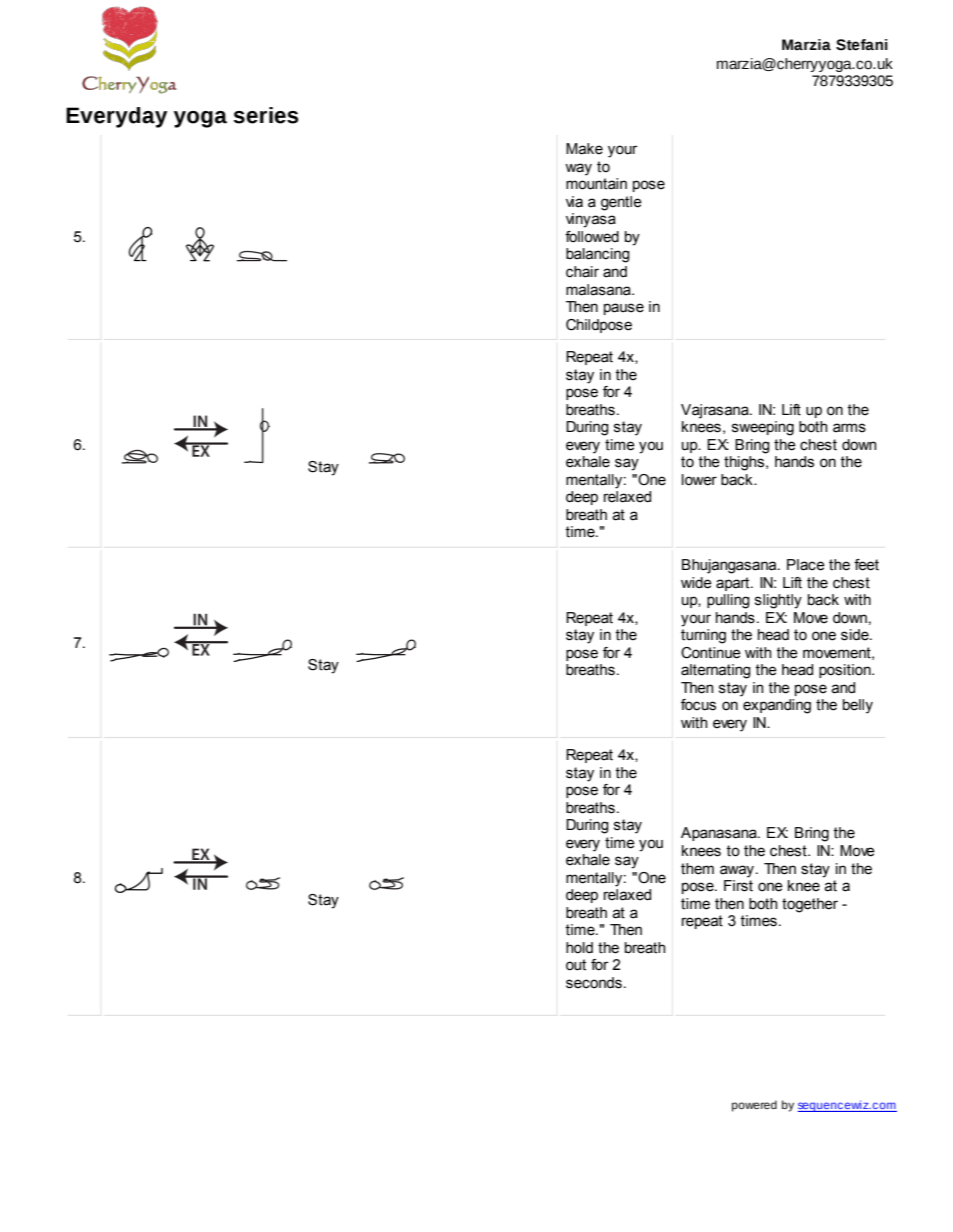  What do you see at coordinates (696, 583) in the document?
I see `wide` at bounding box center [696, 583].
